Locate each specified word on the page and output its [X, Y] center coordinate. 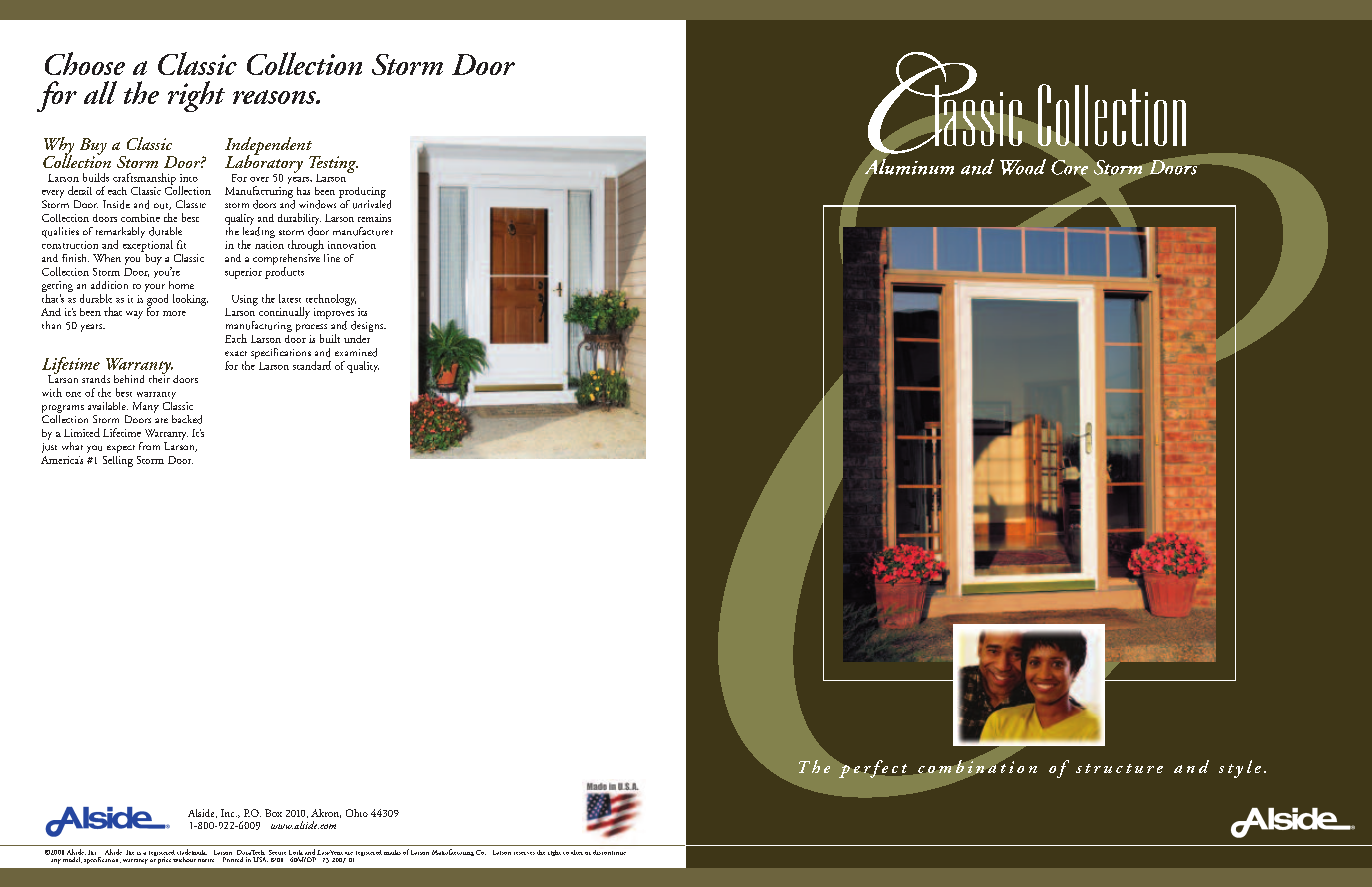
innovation [352, 245]
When [107, 258]
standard [312, 365]
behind [129, 379]
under [357, 339]
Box [273, 813]
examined [356, 352]
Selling [118, 461]
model [72, 860]
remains [374, 218]
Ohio [357, 813]
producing [362, 192]
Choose [85, 63]
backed [187, 419]
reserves [524, 853]
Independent [270, 147]
